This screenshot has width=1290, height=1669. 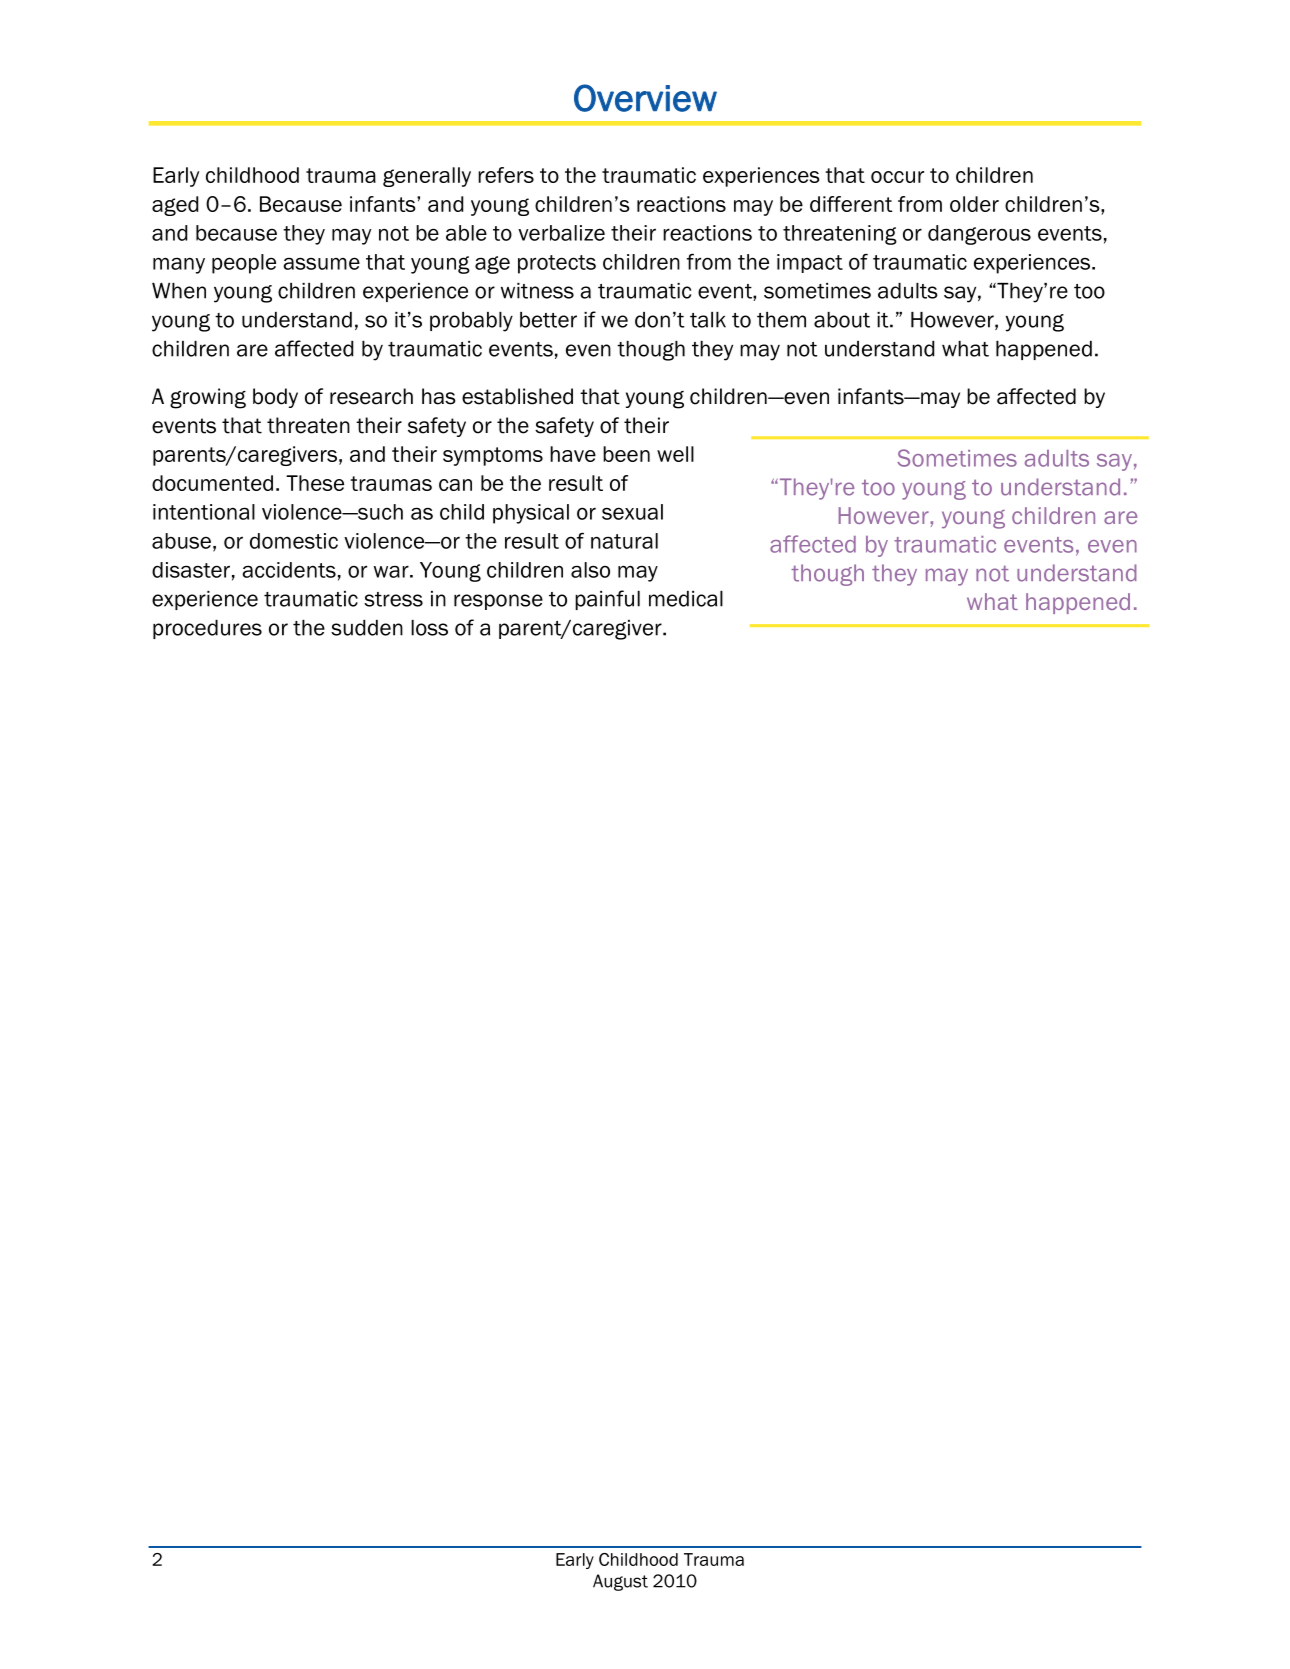 What do you see at coordinates (573, 454) in the screenshot?
I see `have` at bounding box center [573, 454].
